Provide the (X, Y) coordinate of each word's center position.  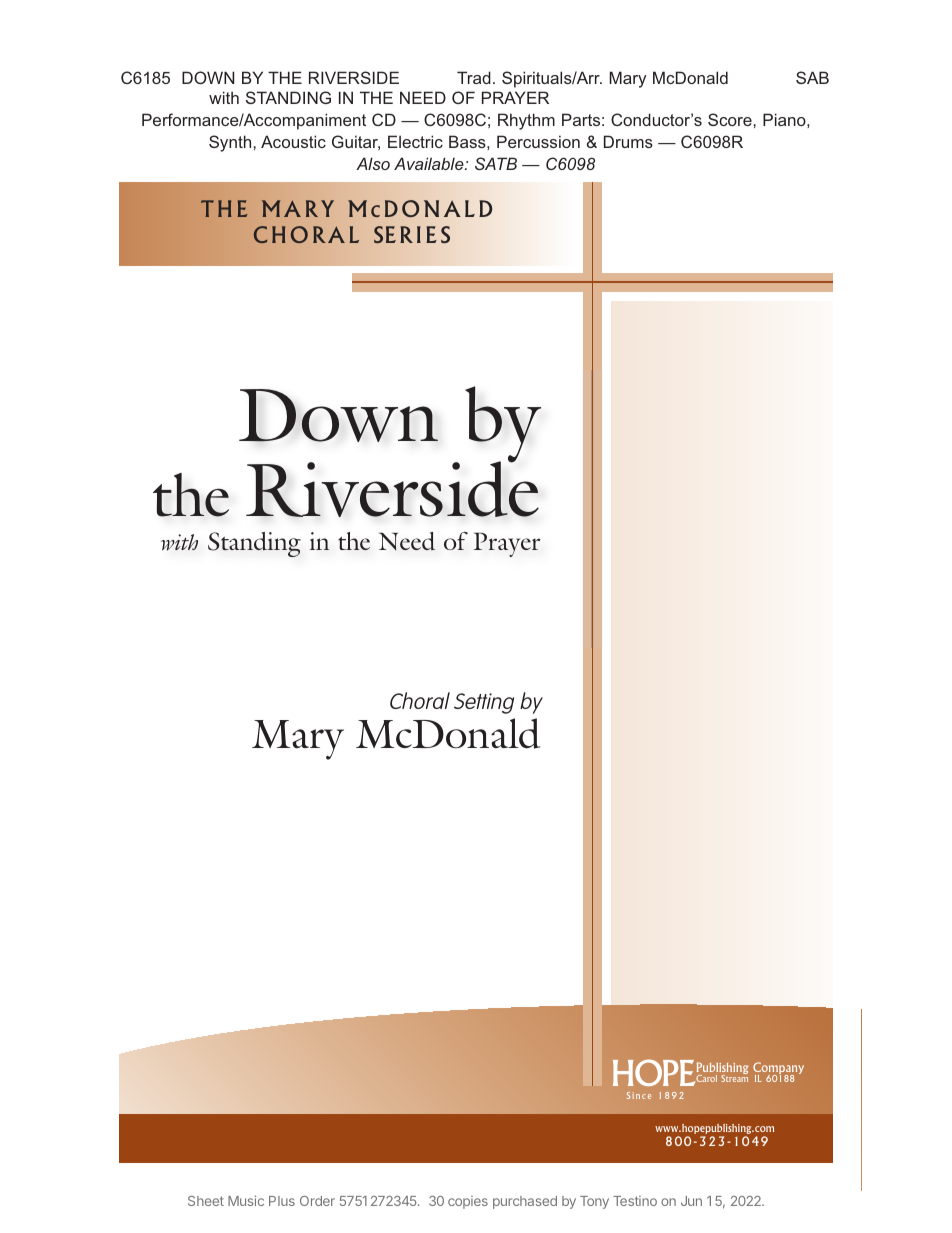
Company (778, 1069)
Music (246, 1200)
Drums (628, 141)
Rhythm (526, 121)
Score (730, 119)
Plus (282, 1201)
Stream (734, 1077)
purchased (525, 1202)
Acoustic (293, 141)
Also (373, 163)
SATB (496, 163)
